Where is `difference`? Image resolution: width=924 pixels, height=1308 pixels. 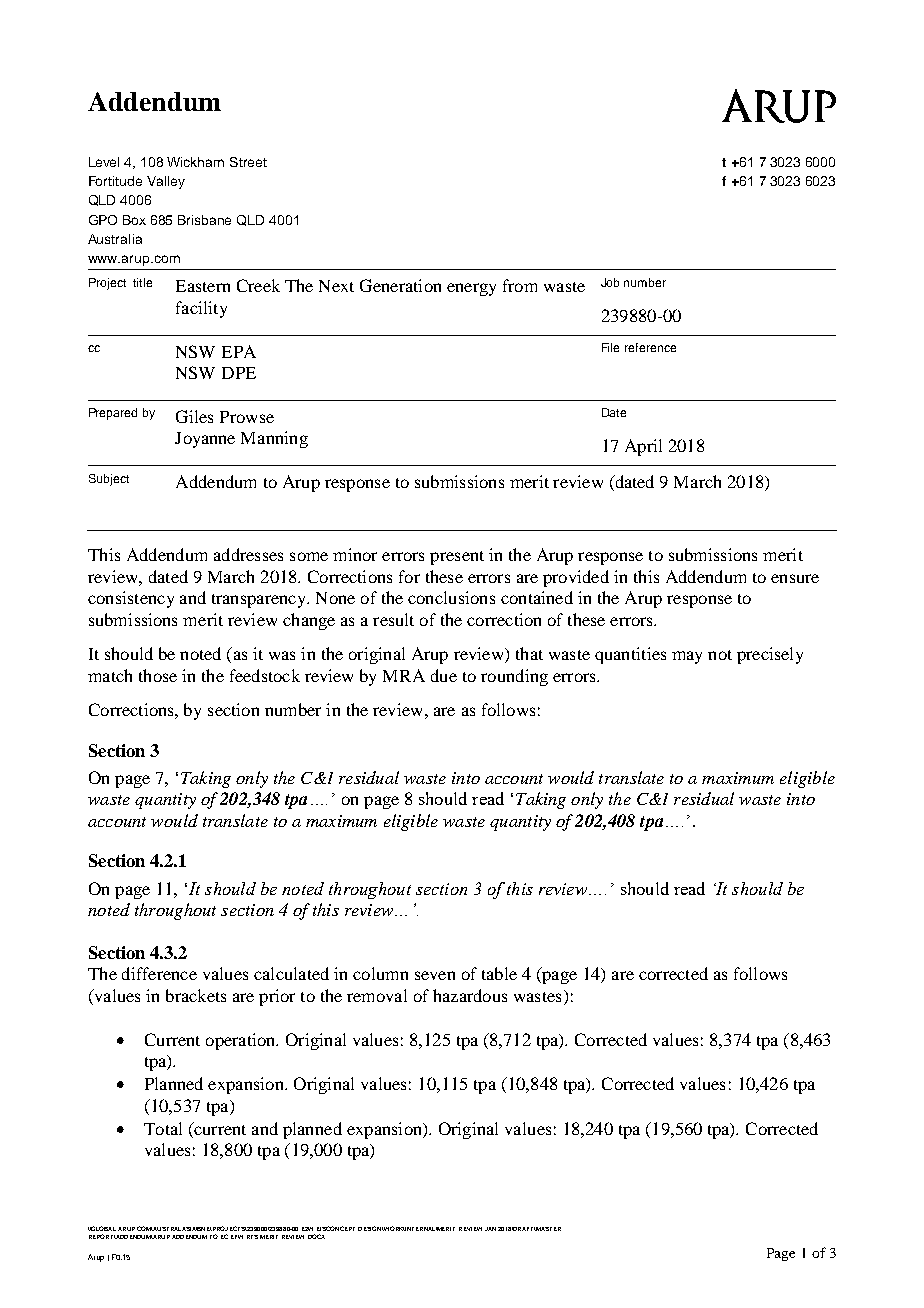
difference is located at coordinates (159, 973).
